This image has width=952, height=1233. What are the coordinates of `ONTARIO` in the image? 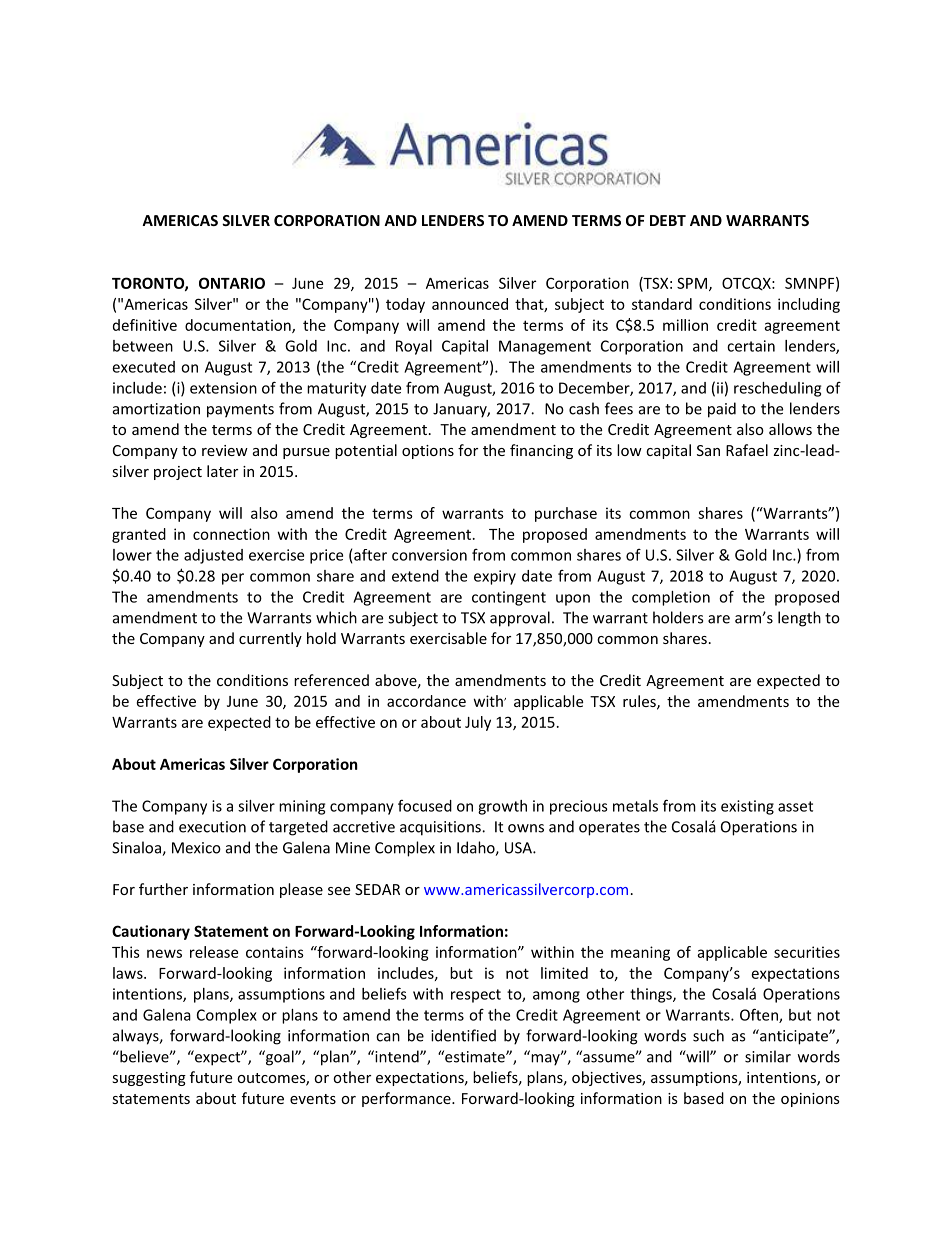 It's located at (232, 283).
